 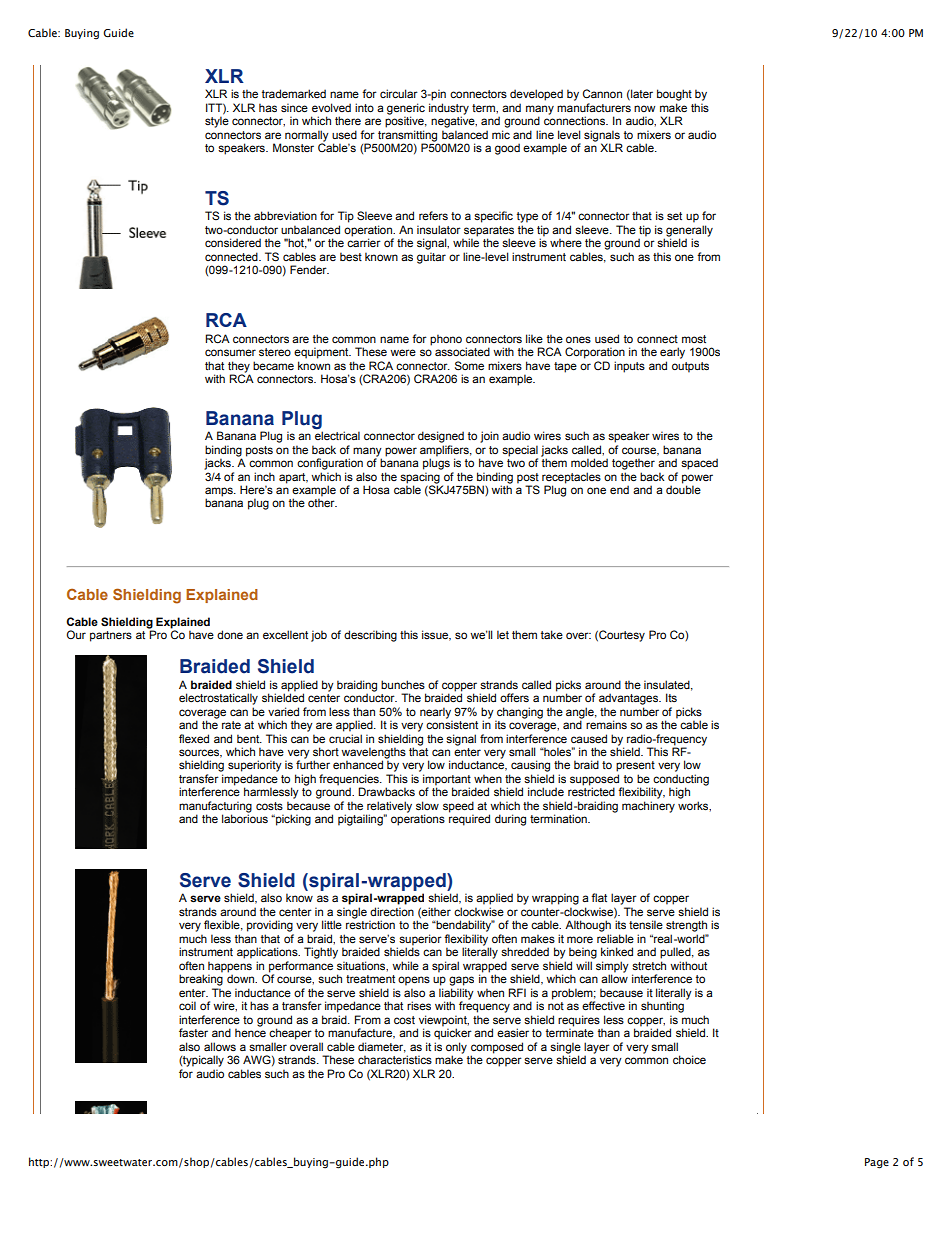 What do you see at coordinates (217, 121) in the screenshot?
I see `style` at bounding box center [217, 121].
